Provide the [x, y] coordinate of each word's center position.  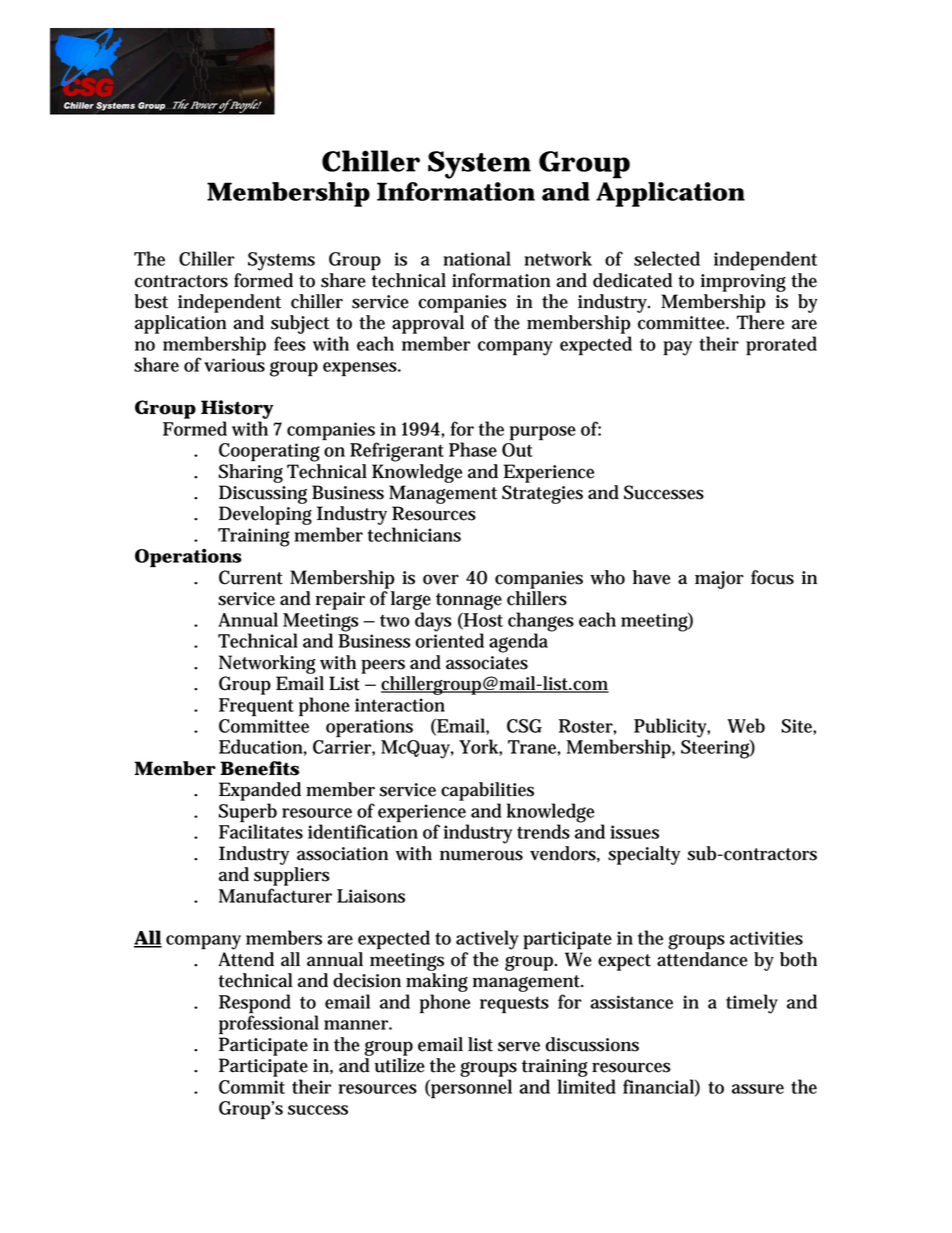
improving [743, 283]
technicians [414, 534]
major [719, 580]
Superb [248, 813]
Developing [265, 515]
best [151, 301]
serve [519, 1046]
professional [269, 1024]
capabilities [487, 791]
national [477, 258]
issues [634, 832]
